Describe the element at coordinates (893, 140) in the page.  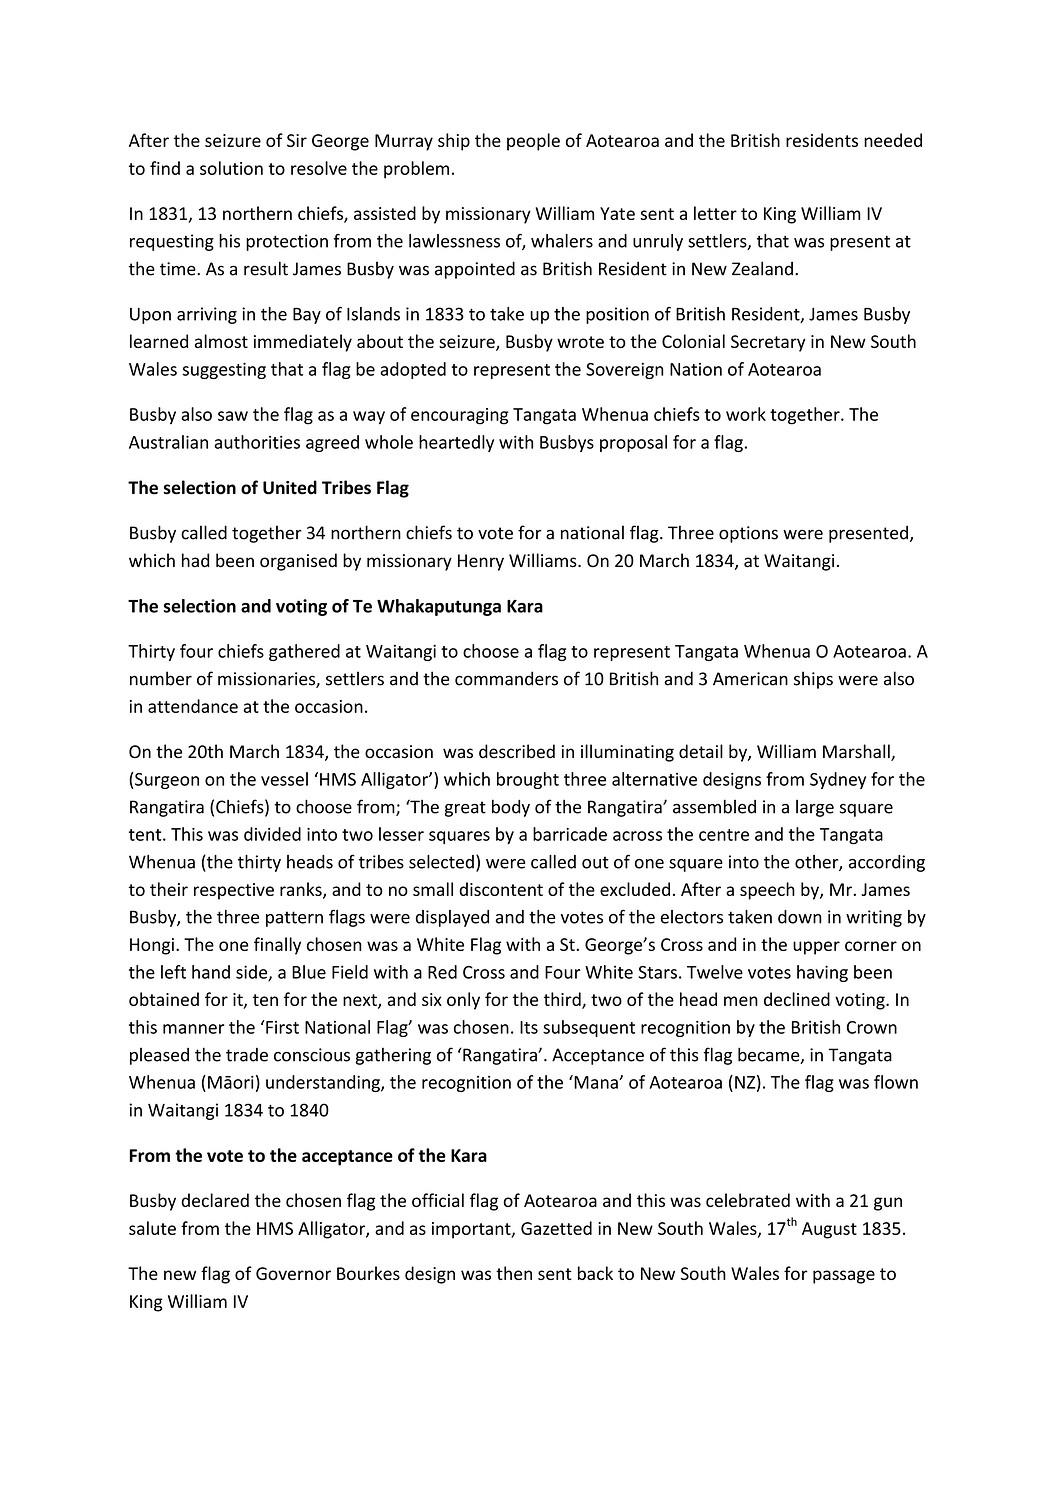
I see `needed` at that location.
